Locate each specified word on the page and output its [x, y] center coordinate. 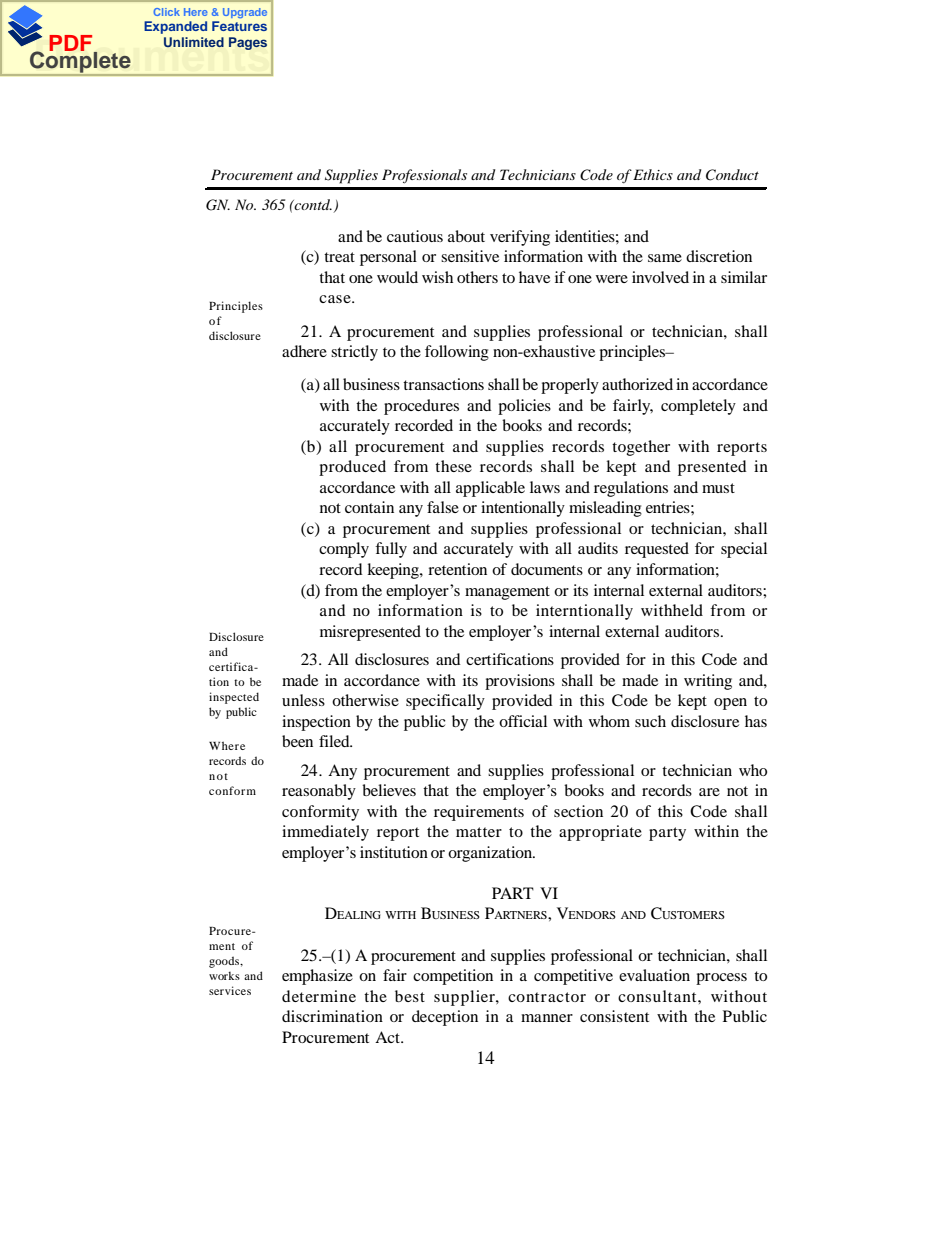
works [224, 975]
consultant [658, 996]
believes [389, 790]
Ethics [653, 174]
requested [657, 550]
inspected [234, 698]
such [650, 721]
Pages [248, 43]
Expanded [175, 27]
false [443, 507]
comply [344, 550]
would [397, 277]
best [410, 996]
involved [660, 277]
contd [312, 204]
